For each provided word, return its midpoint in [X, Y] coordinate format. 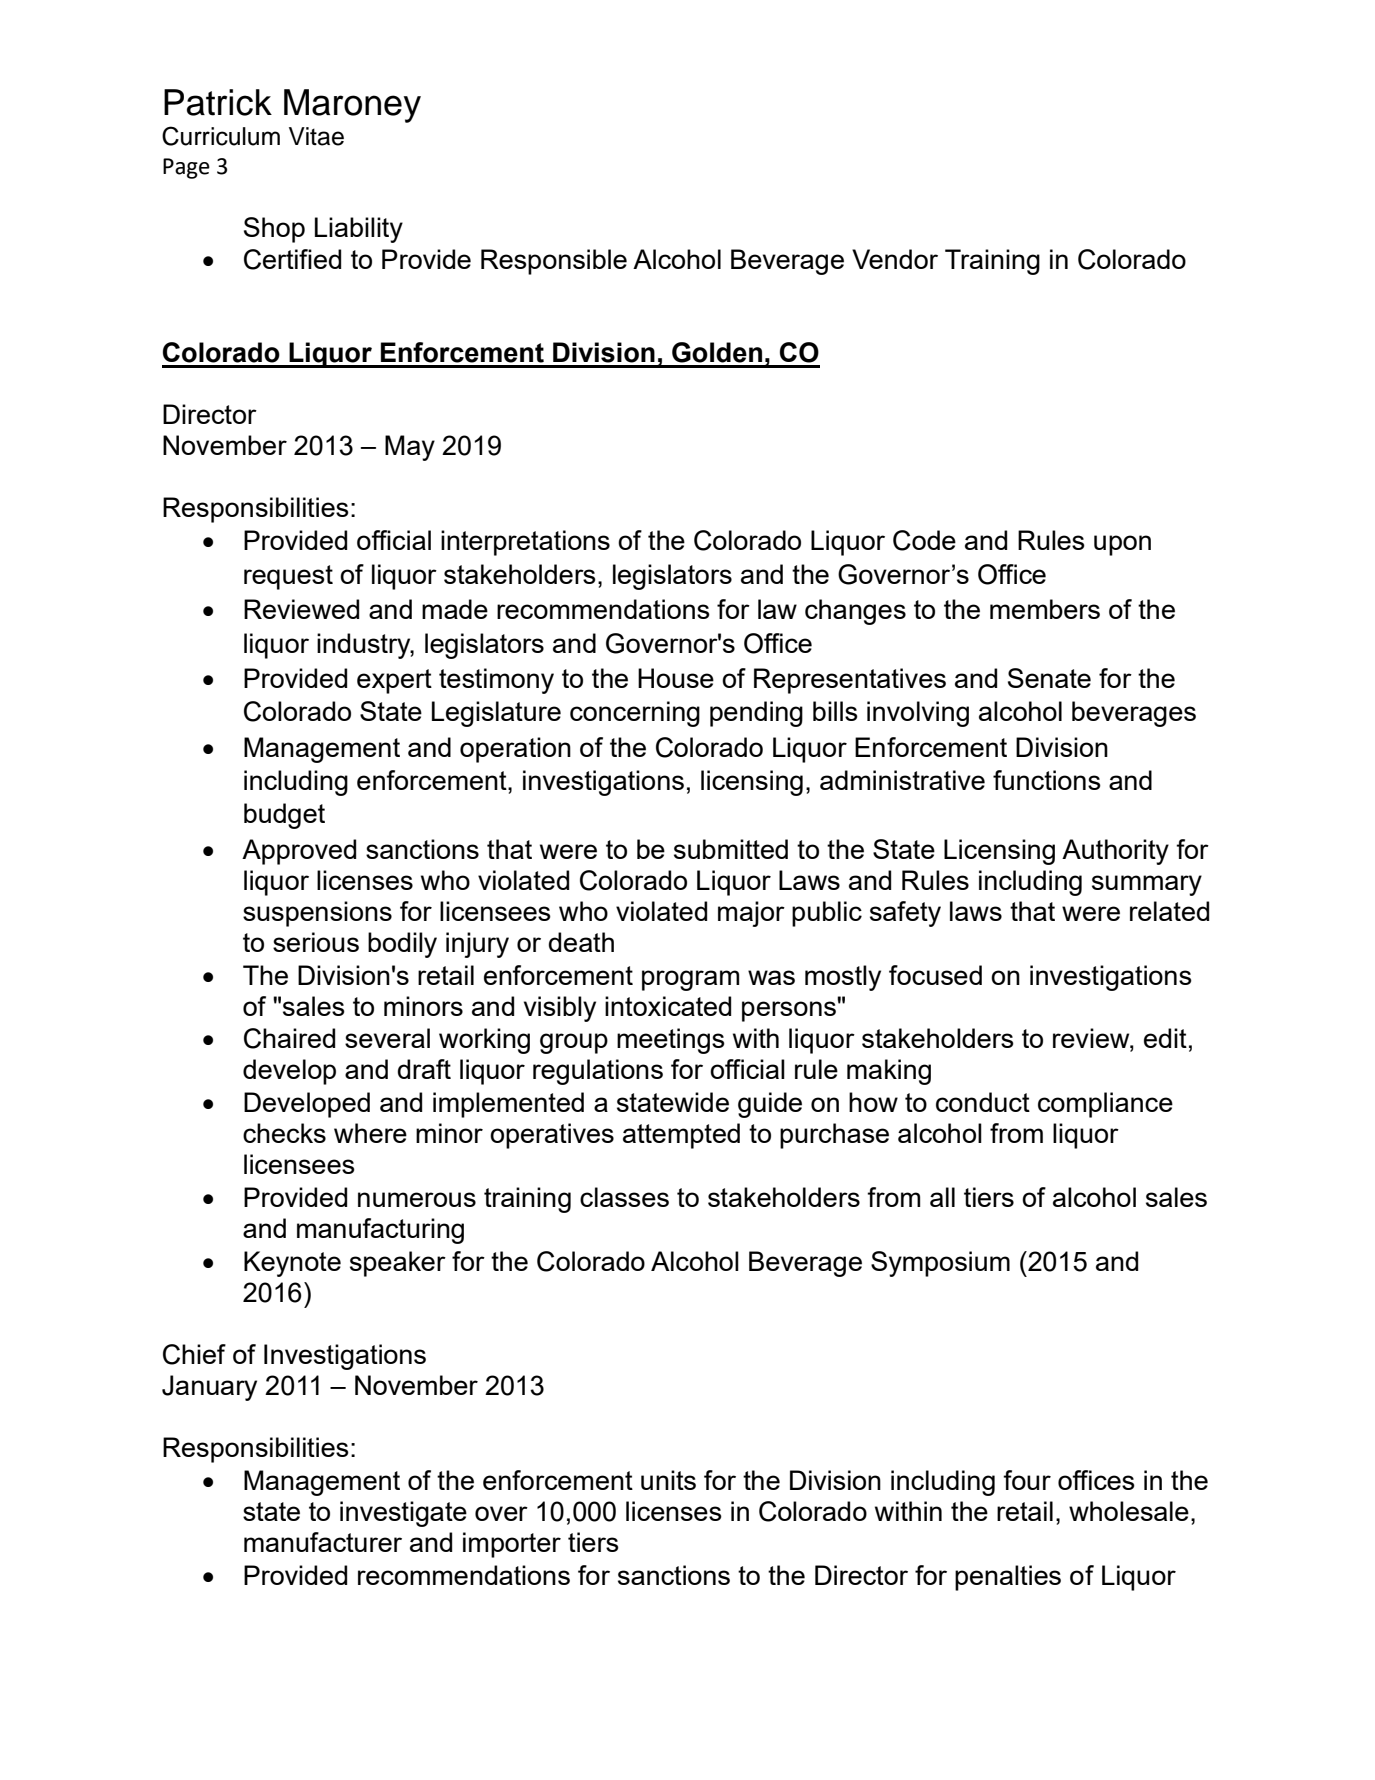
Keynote [292, 1264]
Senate [1049, 678]
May [410, 448]
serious [316, 942]
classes [624, 1197]
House [676, 678]
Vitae [316, 136]
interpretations [525, 543]
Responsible [554, 262]
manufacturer [323, 1542]
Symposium [940, 1264]
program [690, 980]
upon [1122, 545]
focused [935, 975]
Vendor [895, 259]
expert [394, 681]
